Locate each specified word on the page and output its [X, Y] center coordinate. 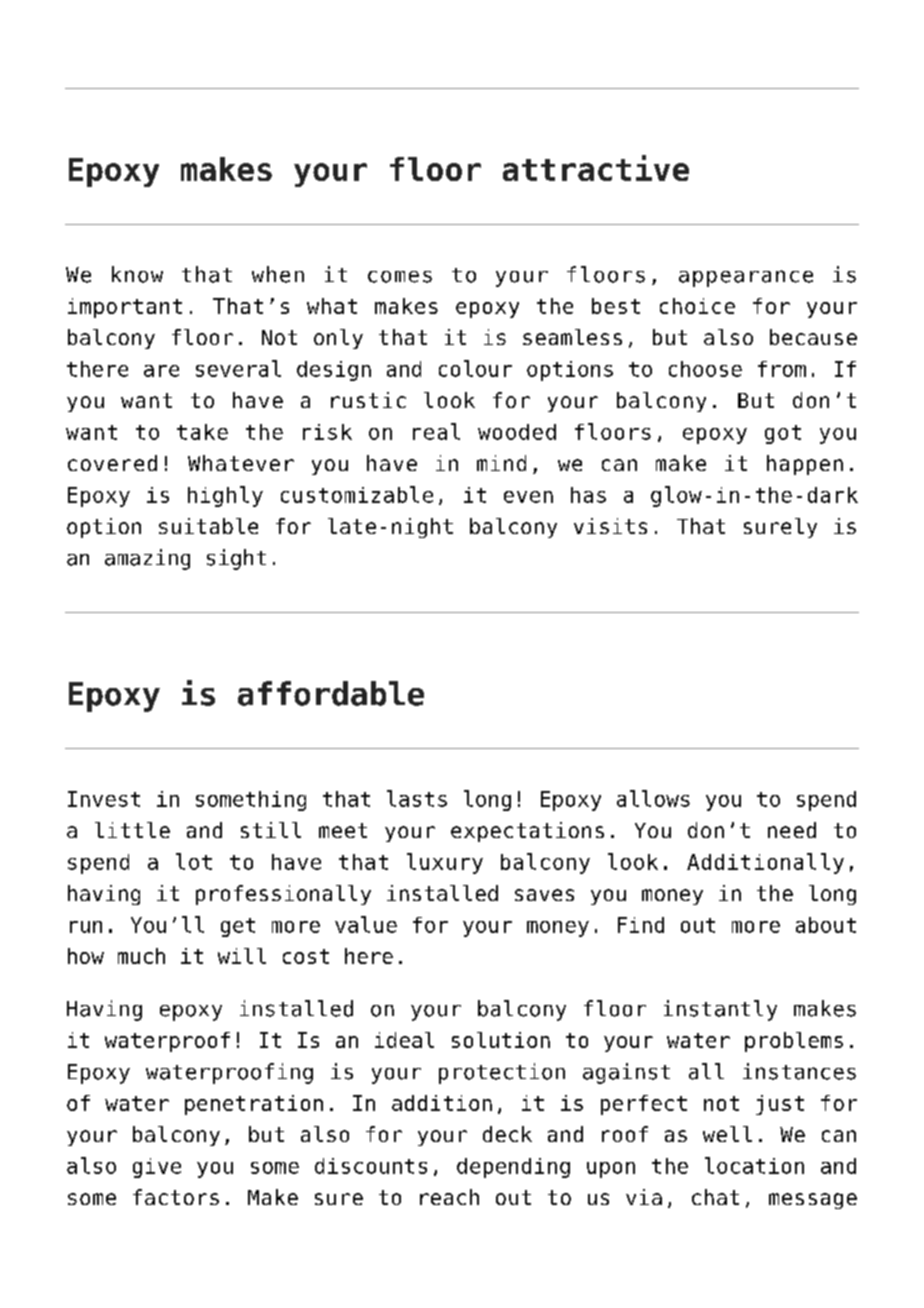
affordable [331, 693]
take [202, 432]
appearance [746, 278]
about [826, 925]
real [436, 431]
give [157, 1168]
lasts [417, 798]
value [366, 924]
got [783, 434]
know [137, 274]
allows [653, 798]
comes [400, 277]
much [141, 956]
